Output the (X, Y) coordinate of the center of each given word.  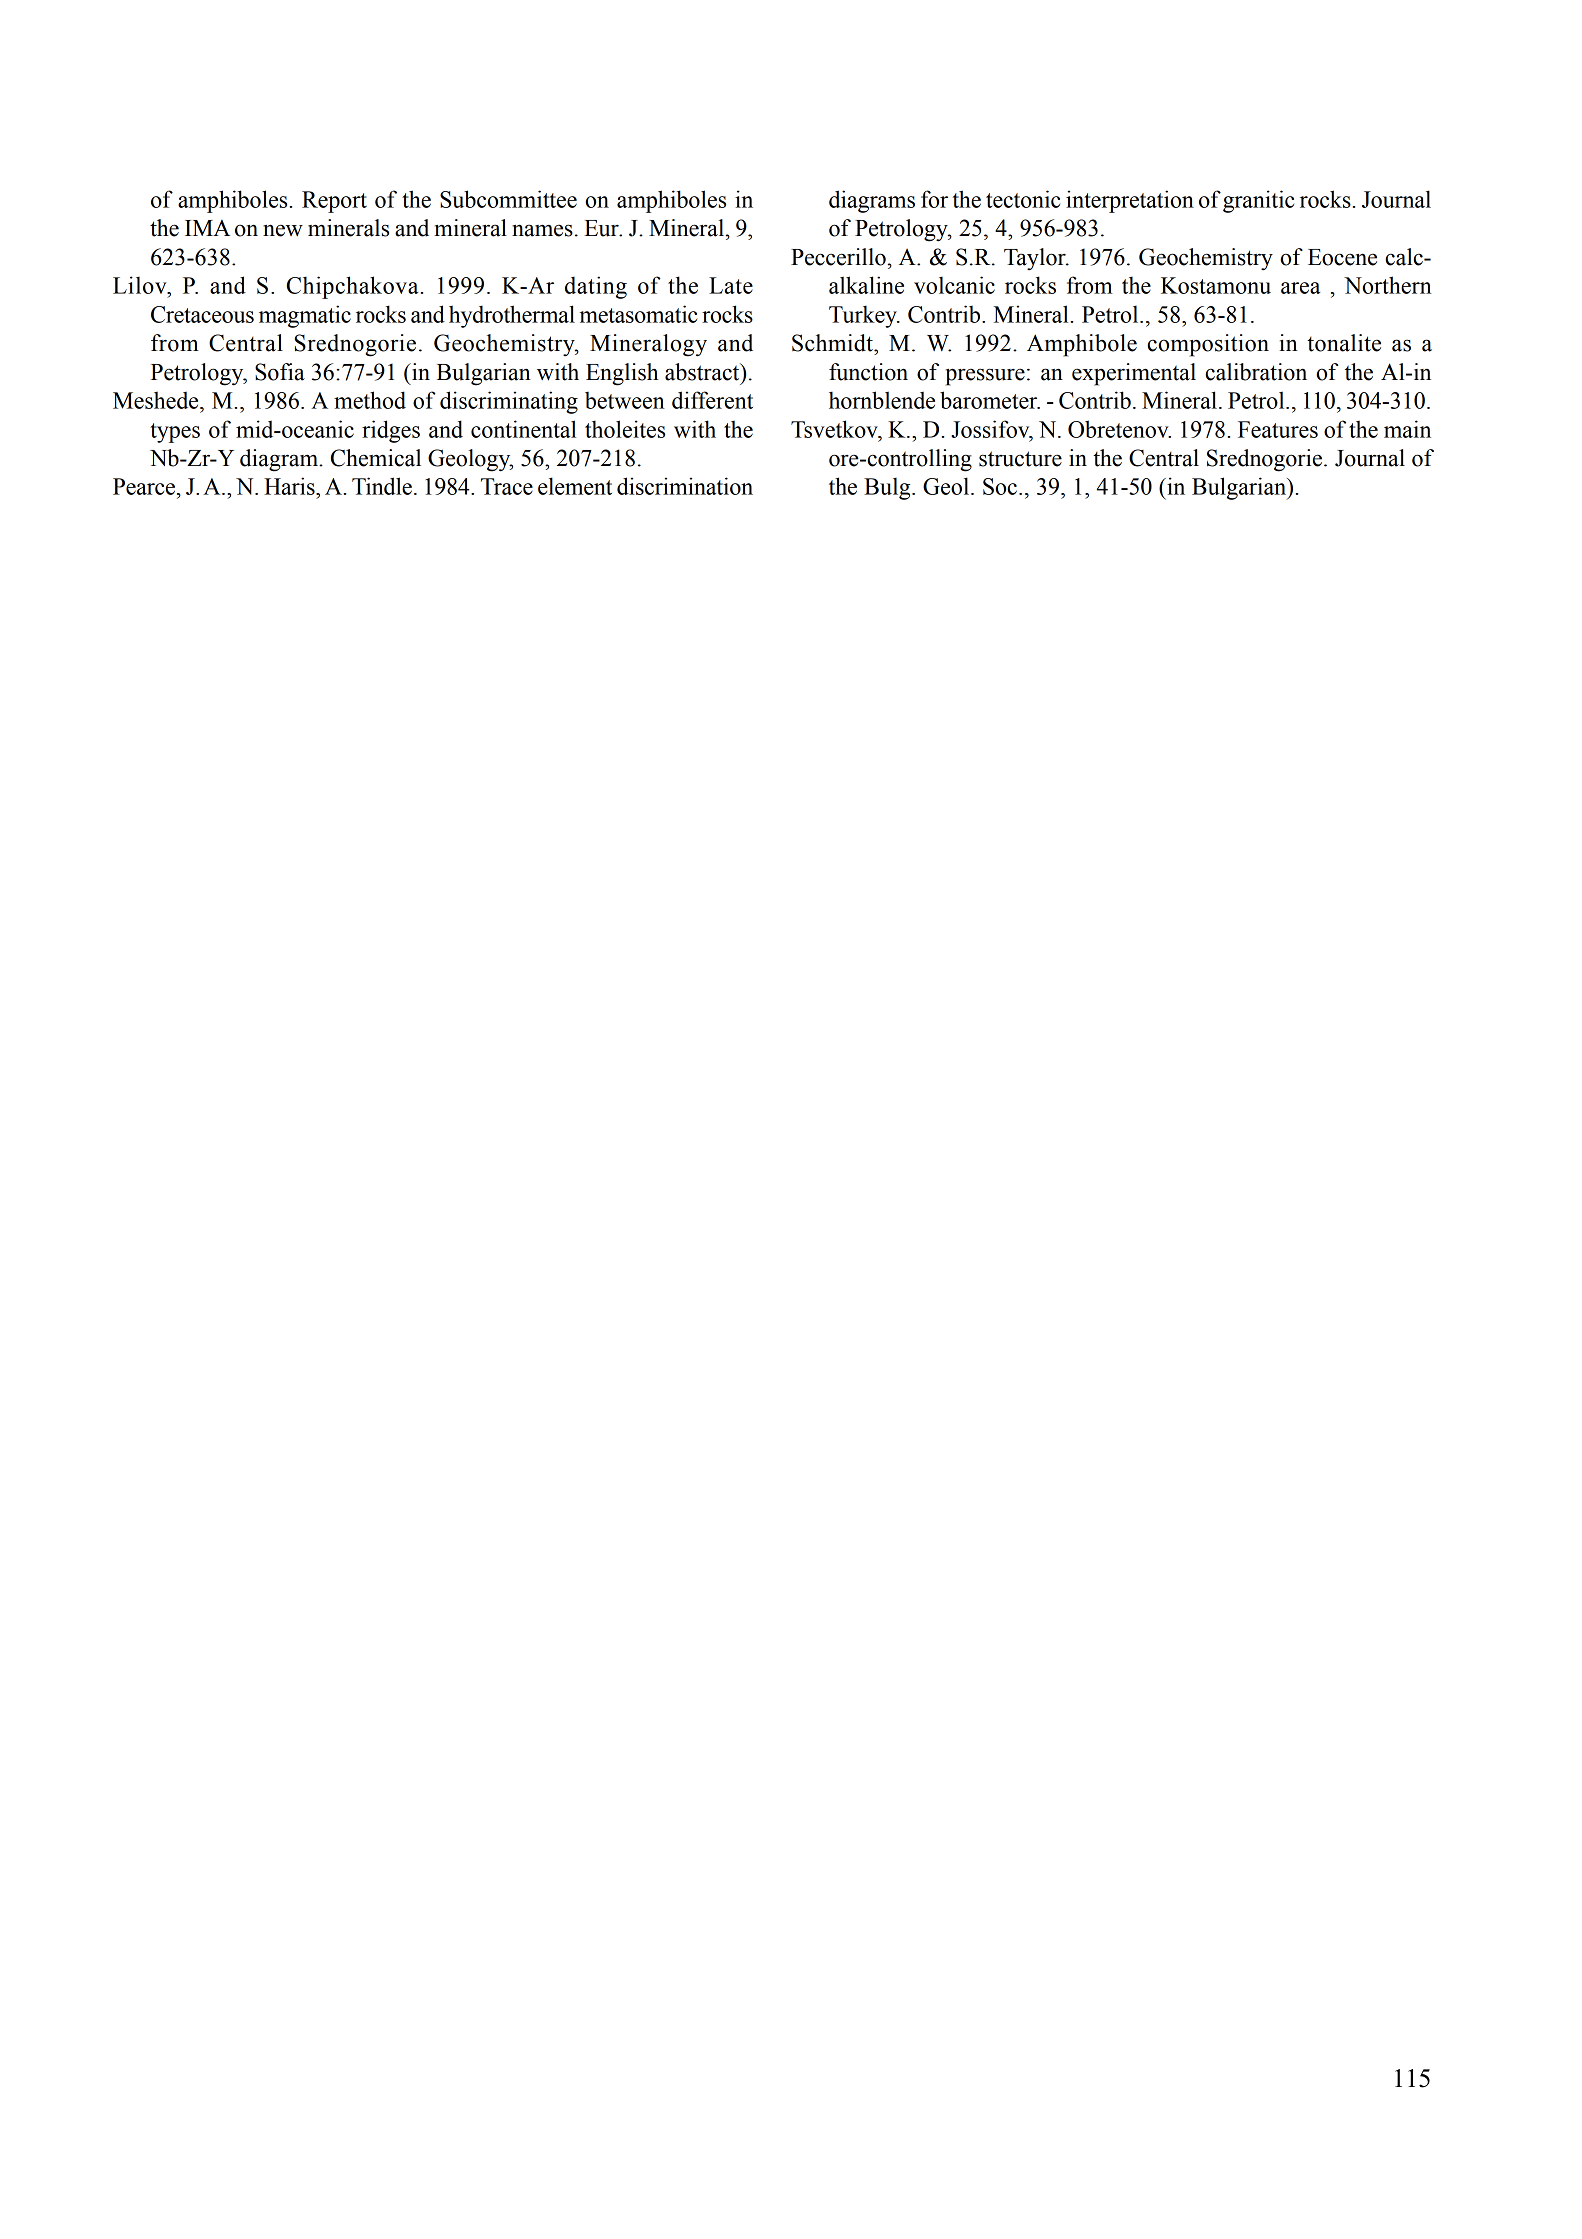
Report (334, 202)
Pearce (144, 486)
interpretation (1130, 201)
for (934, 199)
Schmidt (833, 343)
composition (1208, 345)
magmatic (305, 316)
